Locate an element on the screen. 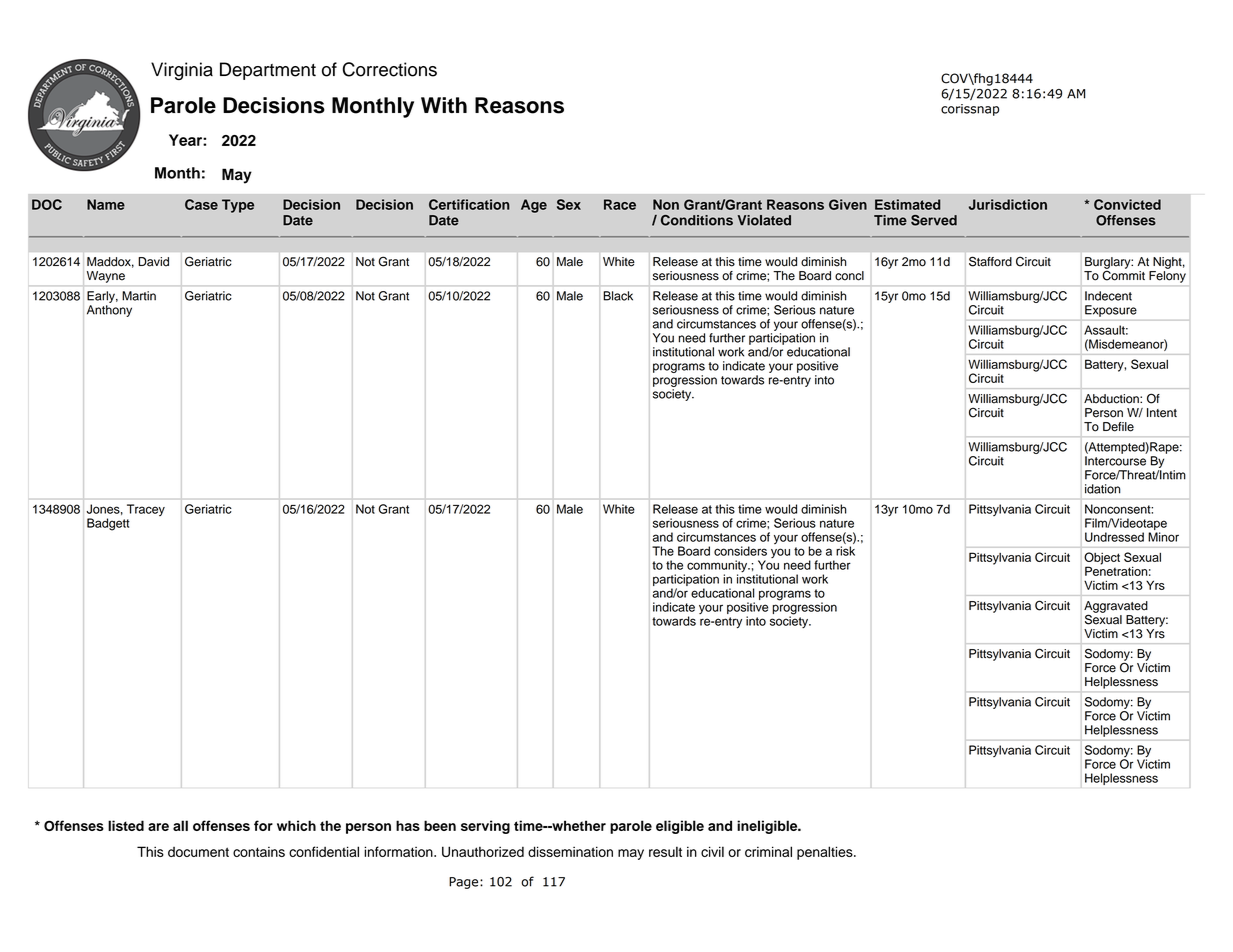 Image resolution: width=1233 pixels, height=952 pixels. Anthony is located at coordinates (109, 311).
